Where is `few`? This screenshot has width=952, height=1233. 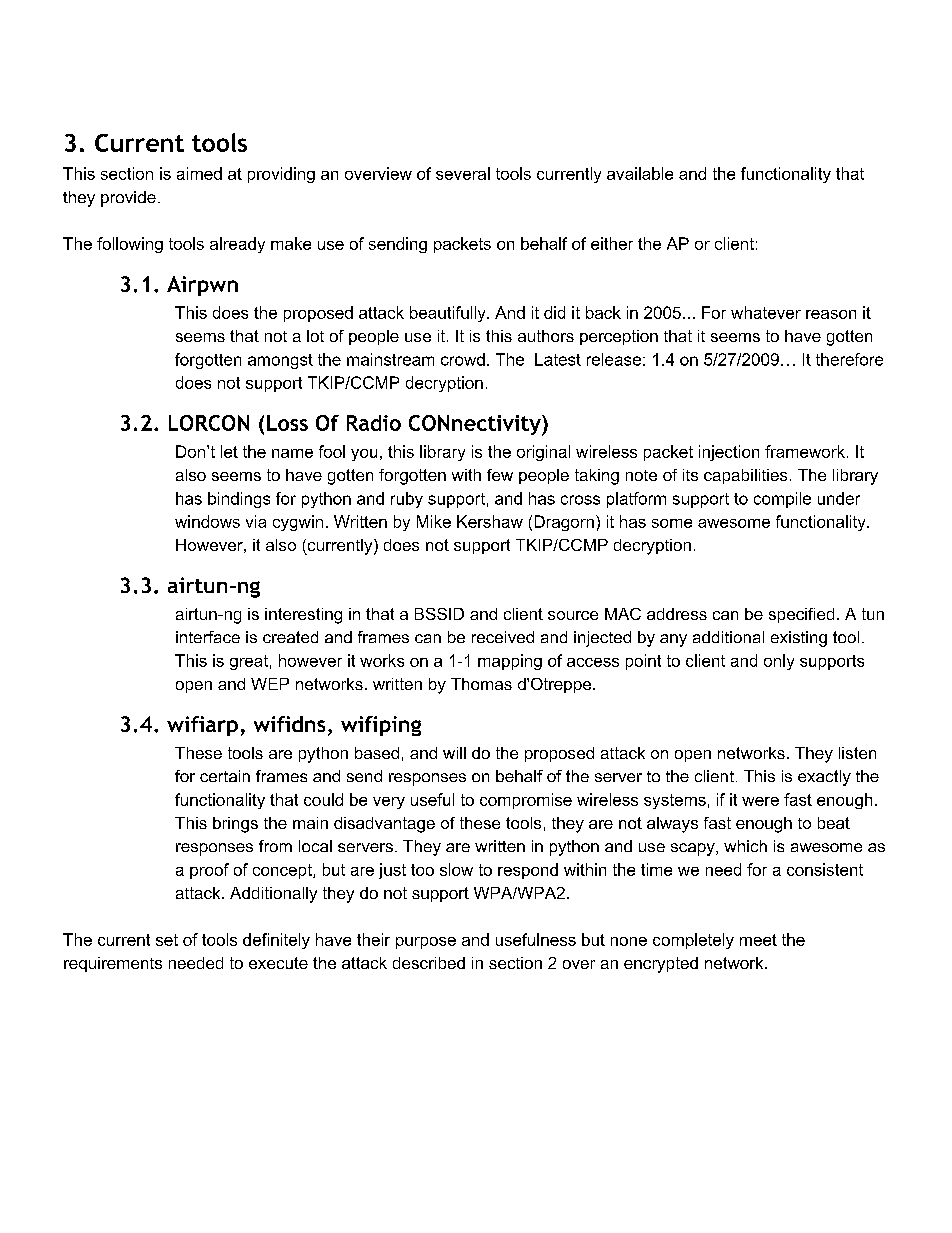 few is located at coordinates (500, 475).
